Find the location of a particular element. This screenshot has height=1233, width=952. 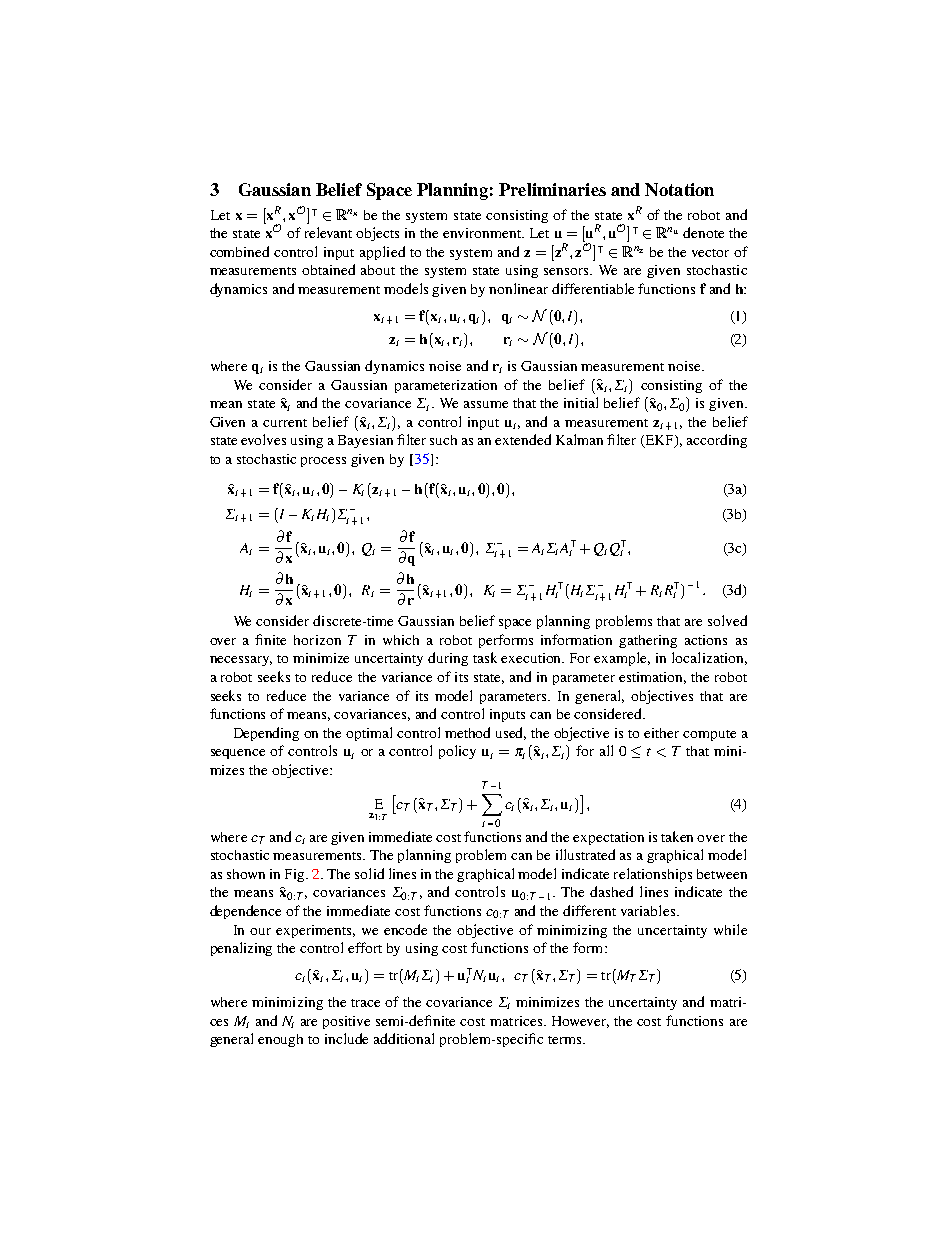

enough is located at coordinates (280, 1040).
